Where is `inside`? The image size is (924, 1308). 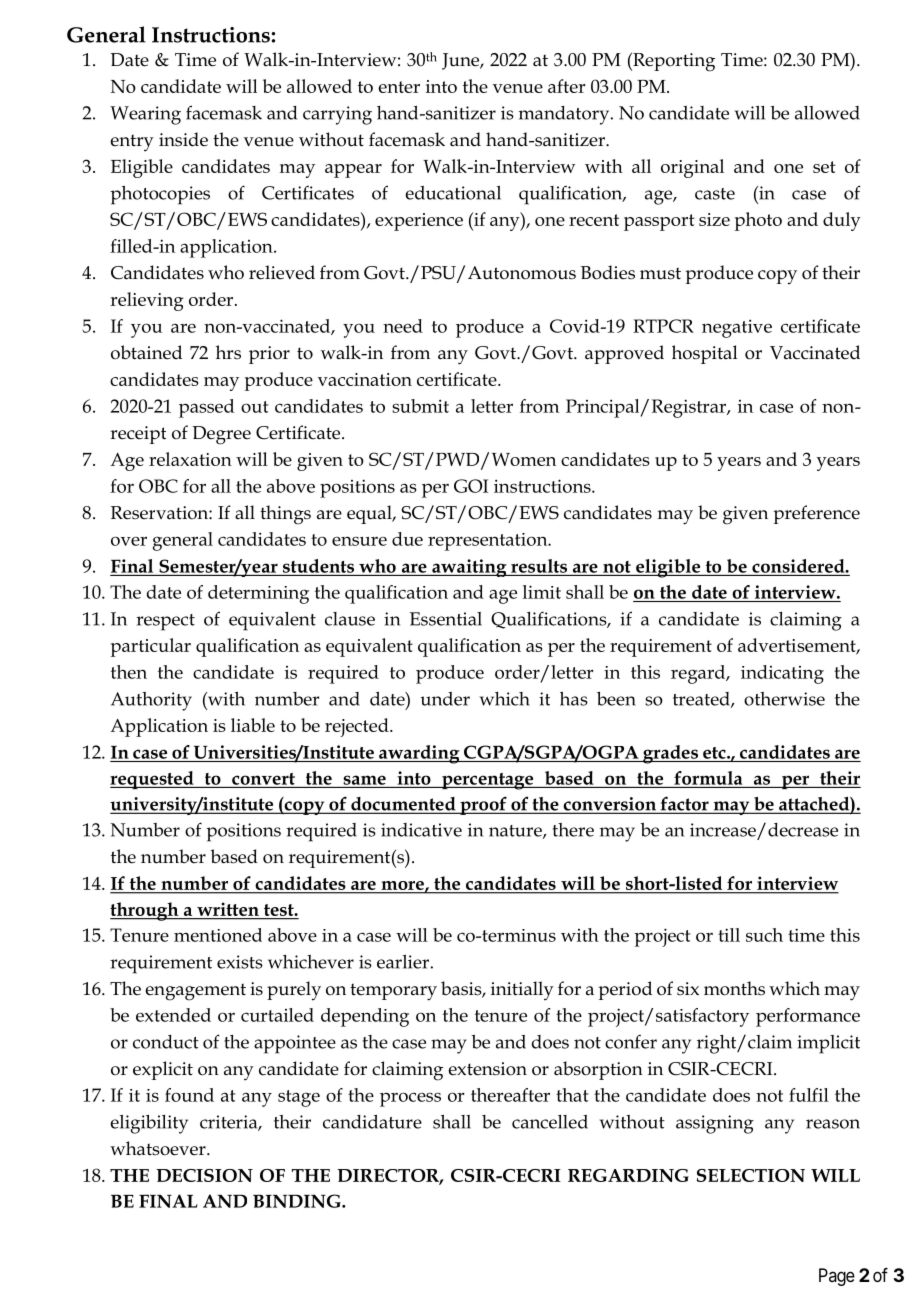 inside is located at coordinates (183, 139).
